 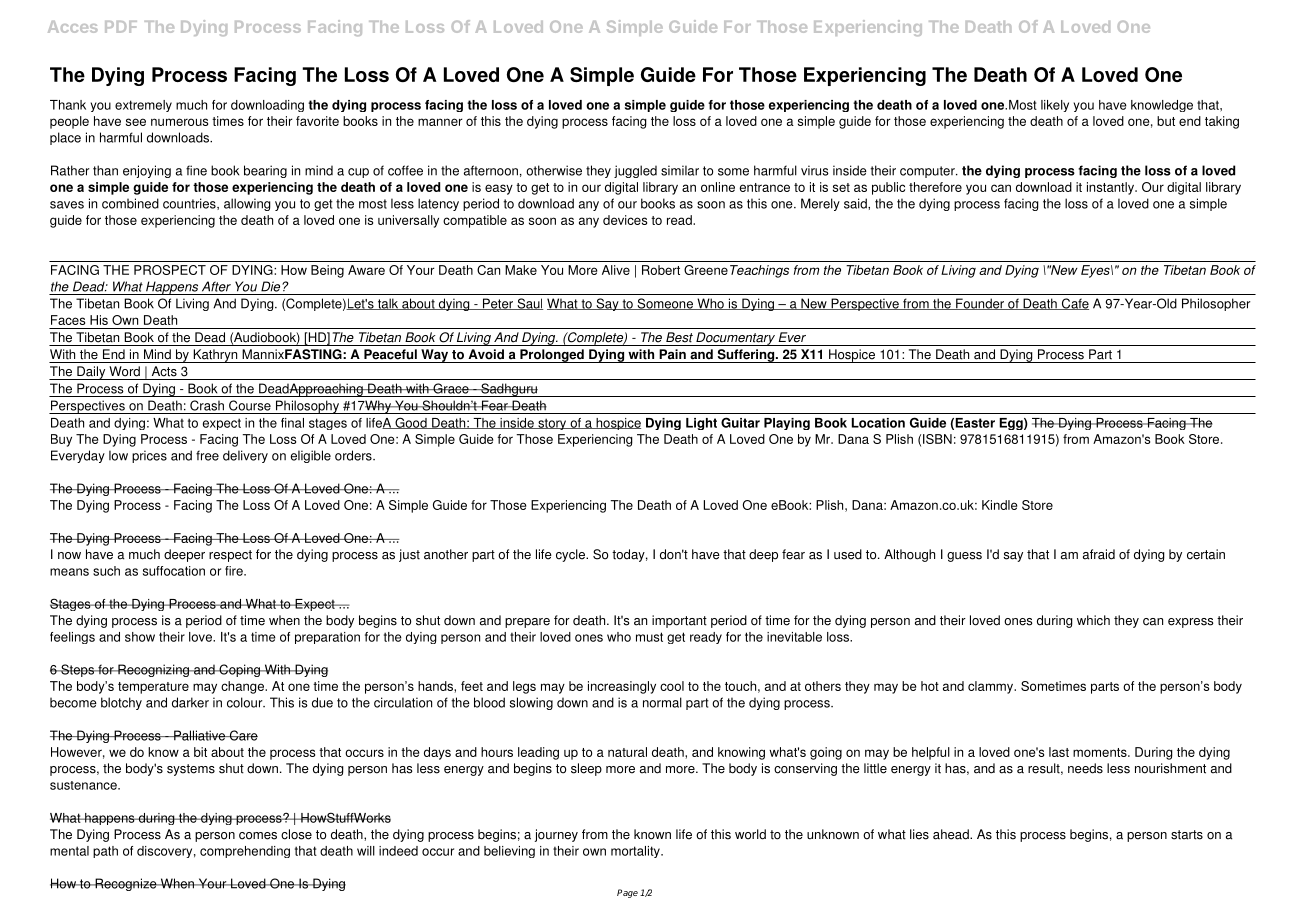 I want to click on PDF, so click(x=121, y=27).
